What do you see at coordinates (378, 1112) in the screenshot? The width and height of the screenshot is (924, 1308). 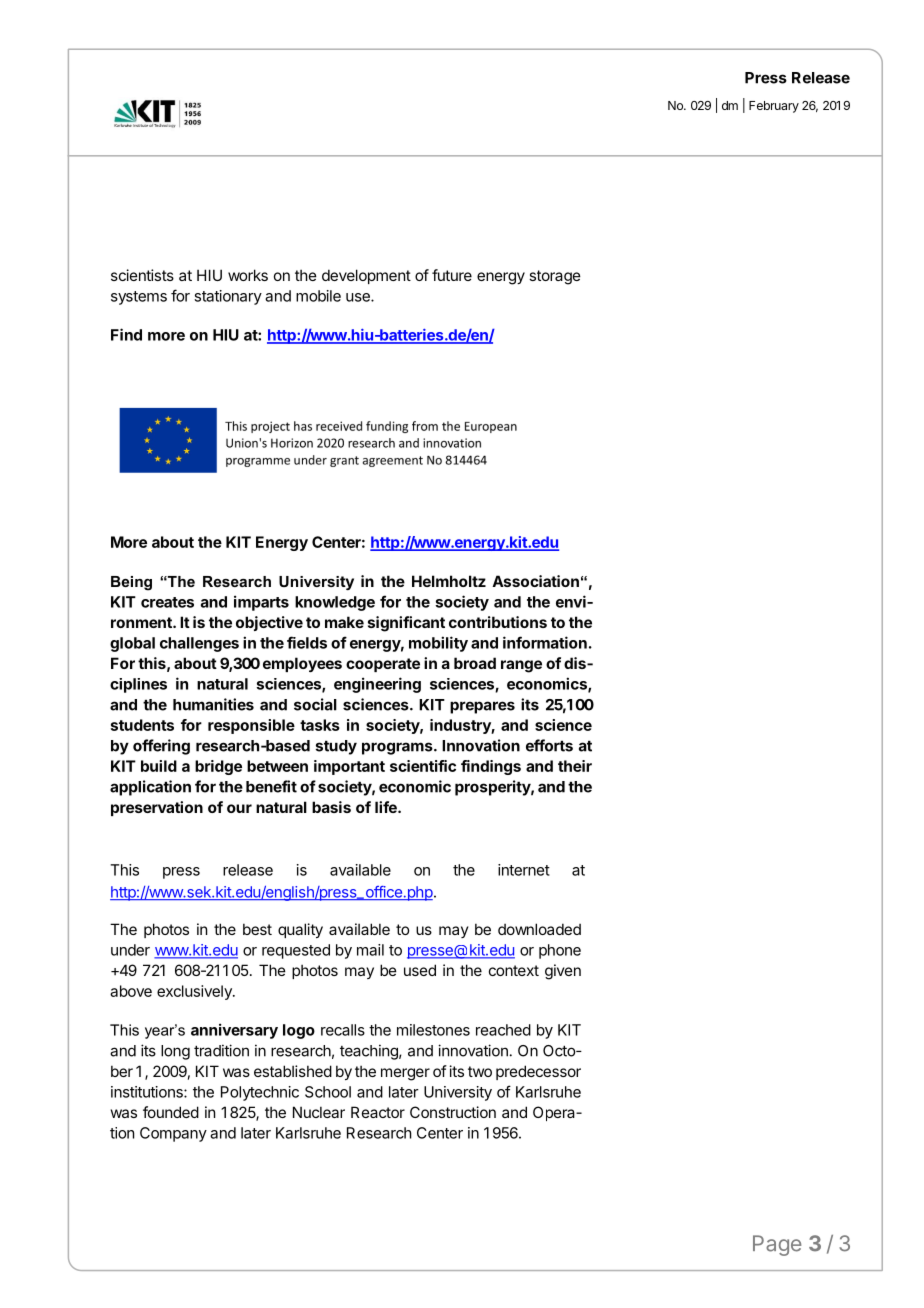 I see `Reactor` at bounding box center [378, 1112].
